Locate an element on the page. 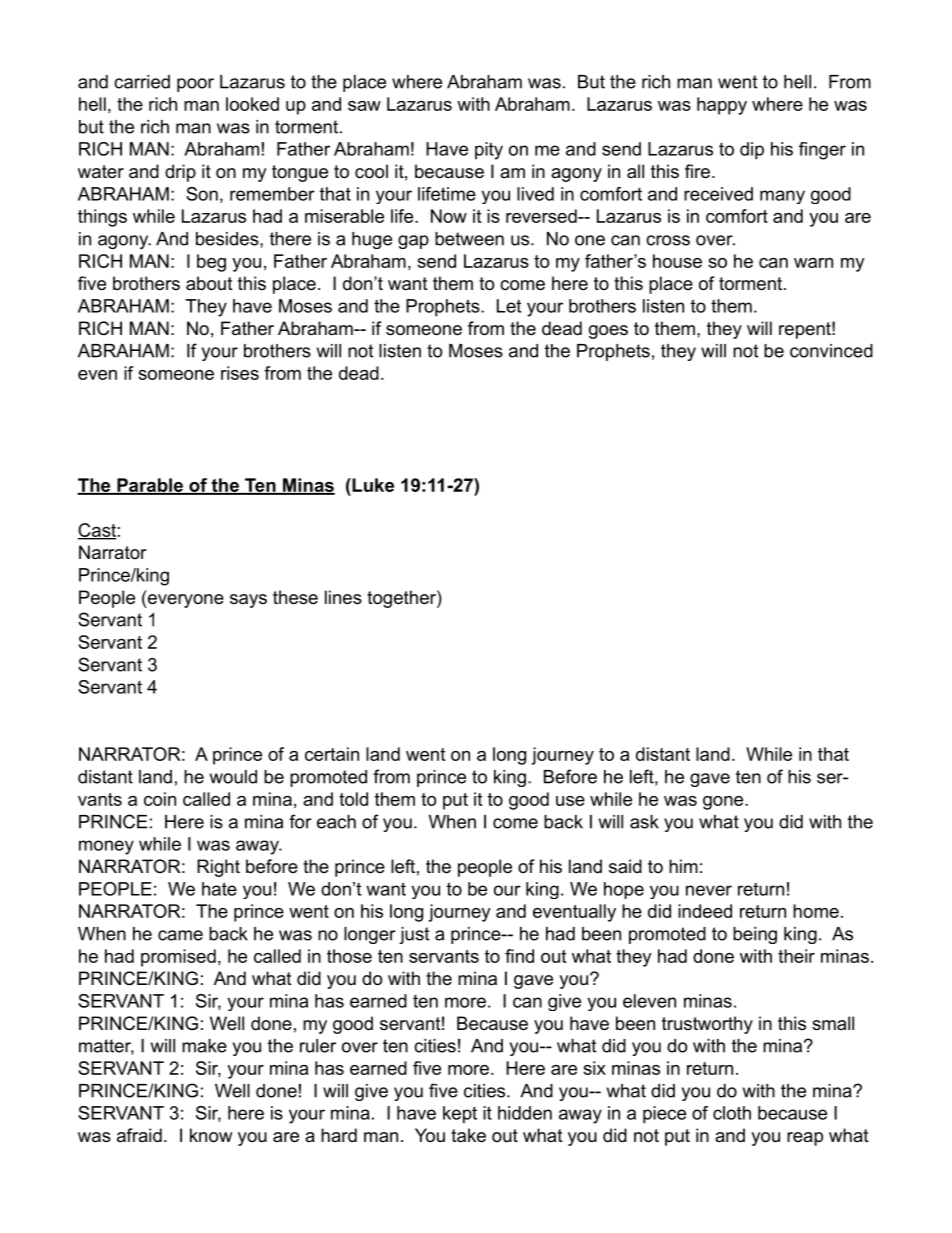 This page has height=1233, width=952. gone is located at coordinates (724, 803).
